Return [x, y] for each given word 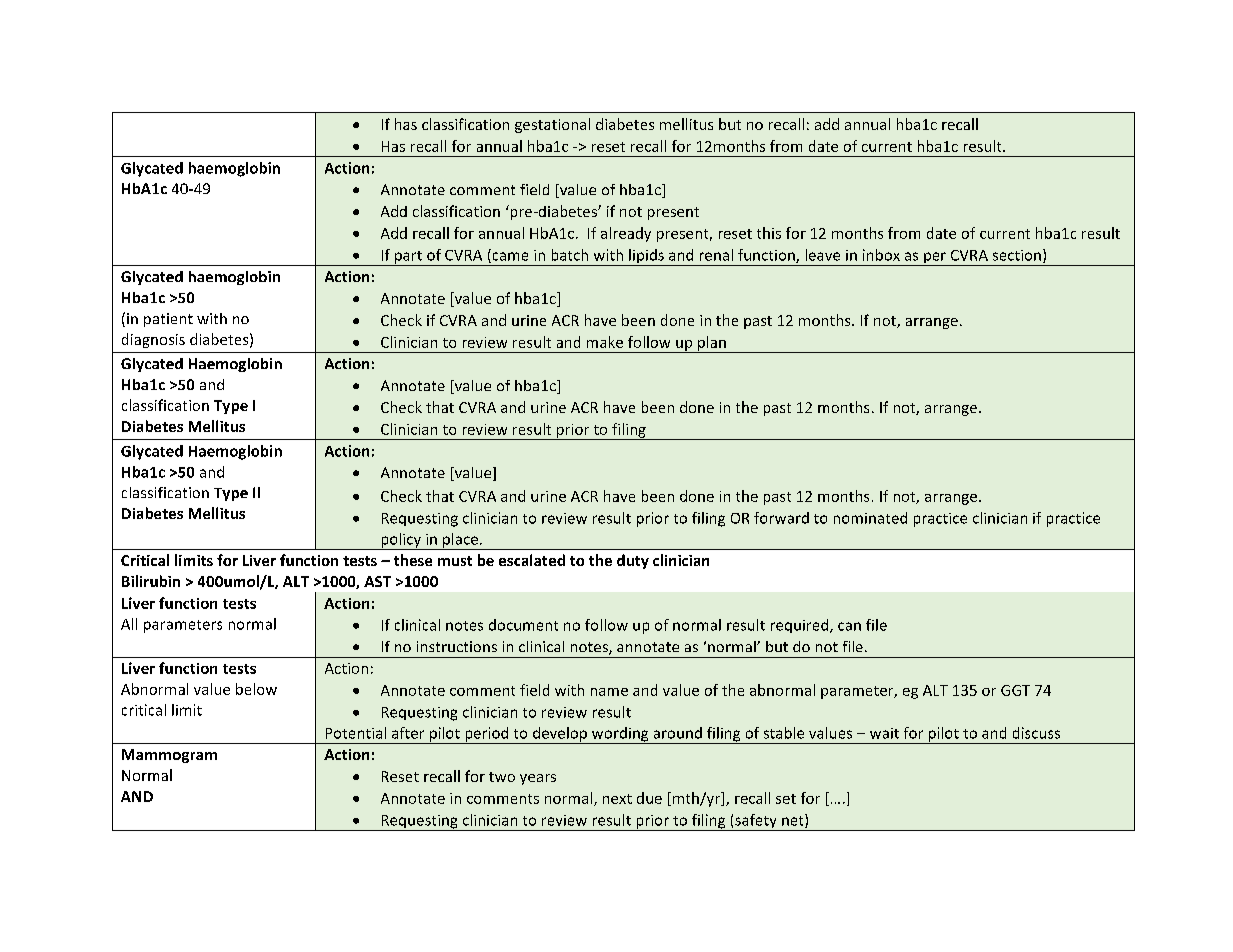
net [794, 821]
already [626, 234]
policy [401, 541]
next [617, 799]
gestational [552, 125]
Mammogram [169, 756]
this [769, 233]
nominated [870, 518]
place [460, 541]
